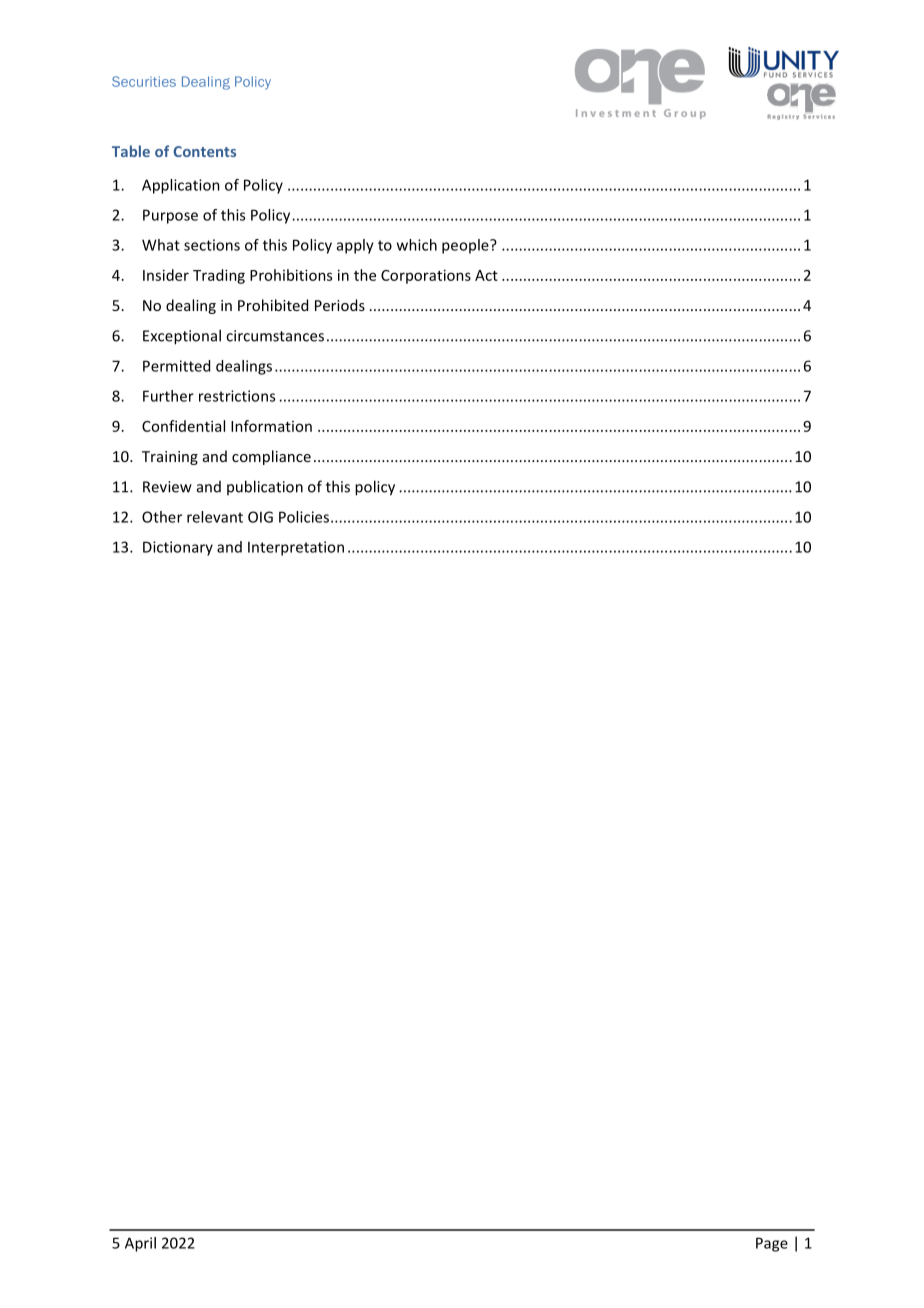  What do you see at coordinates (417, 245) in the document?
I see `which` at bounding box center [417, 245].
